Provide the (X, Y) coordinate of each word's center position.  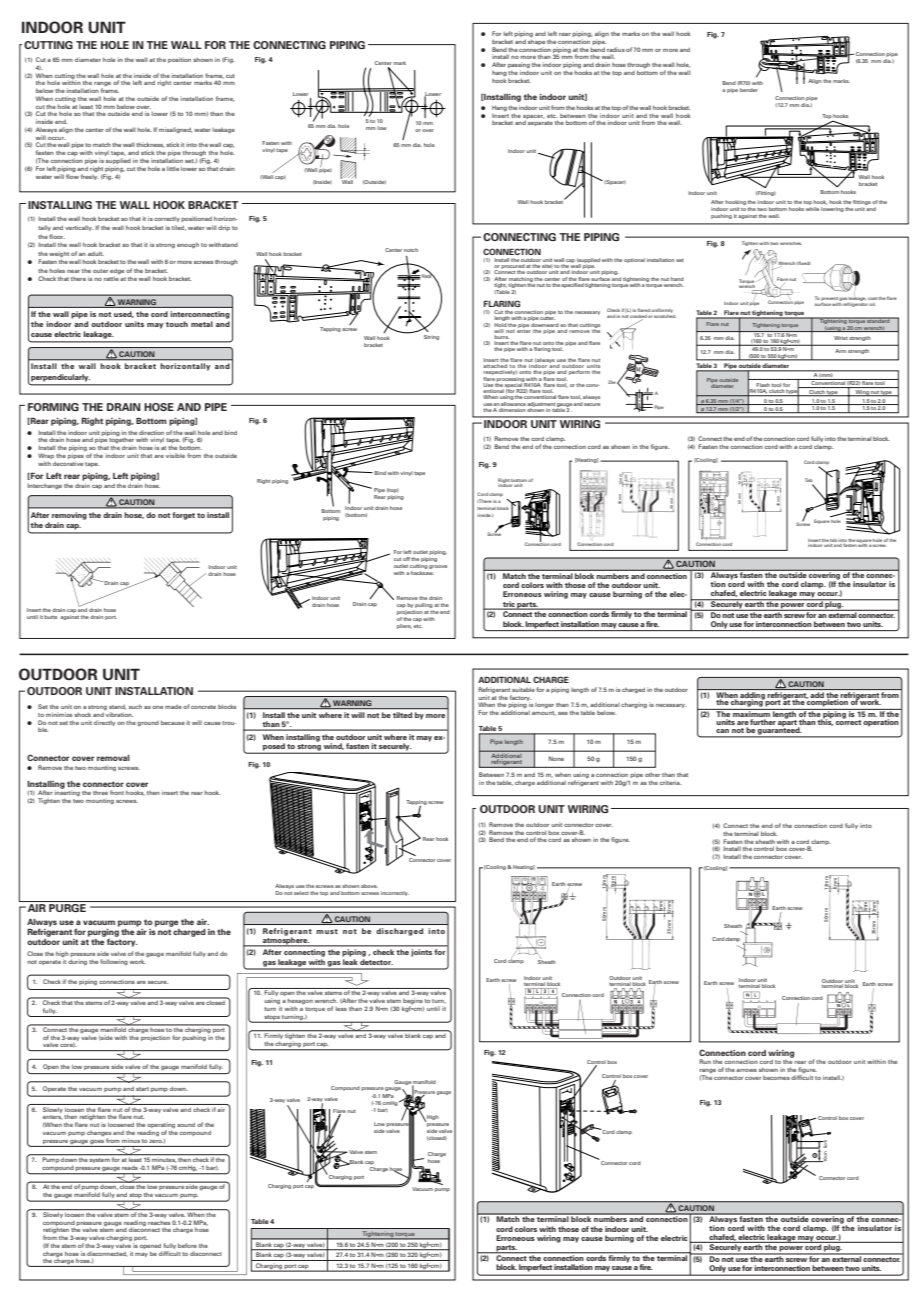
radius (616, 49)
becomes (776, 1077)
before (187, 1245)
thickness (150, 145)
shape (536, 42)
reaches (159, 1222)
